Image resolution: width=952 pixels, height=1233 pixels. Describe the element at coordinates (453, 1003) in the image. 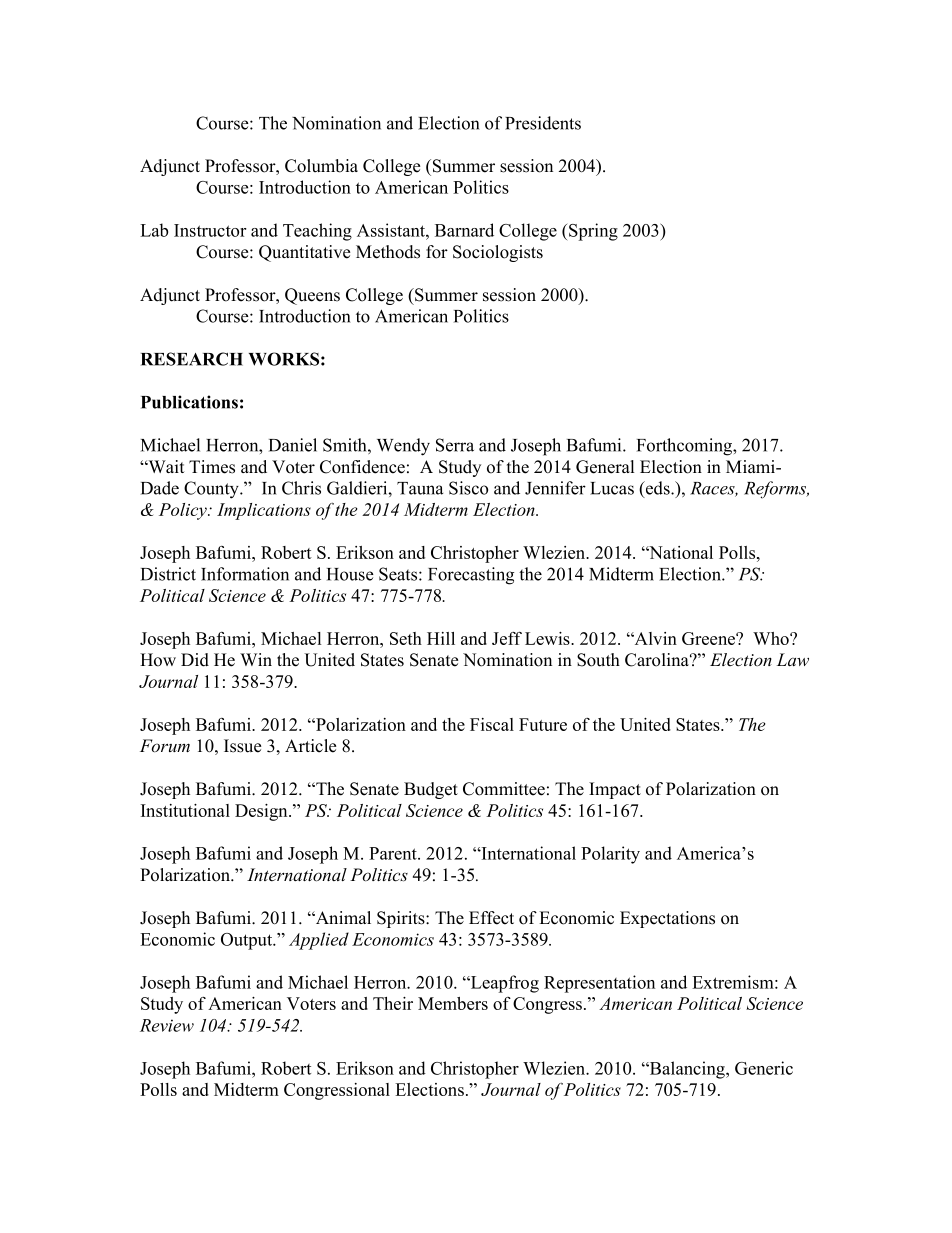

I see `Members` at that location.
